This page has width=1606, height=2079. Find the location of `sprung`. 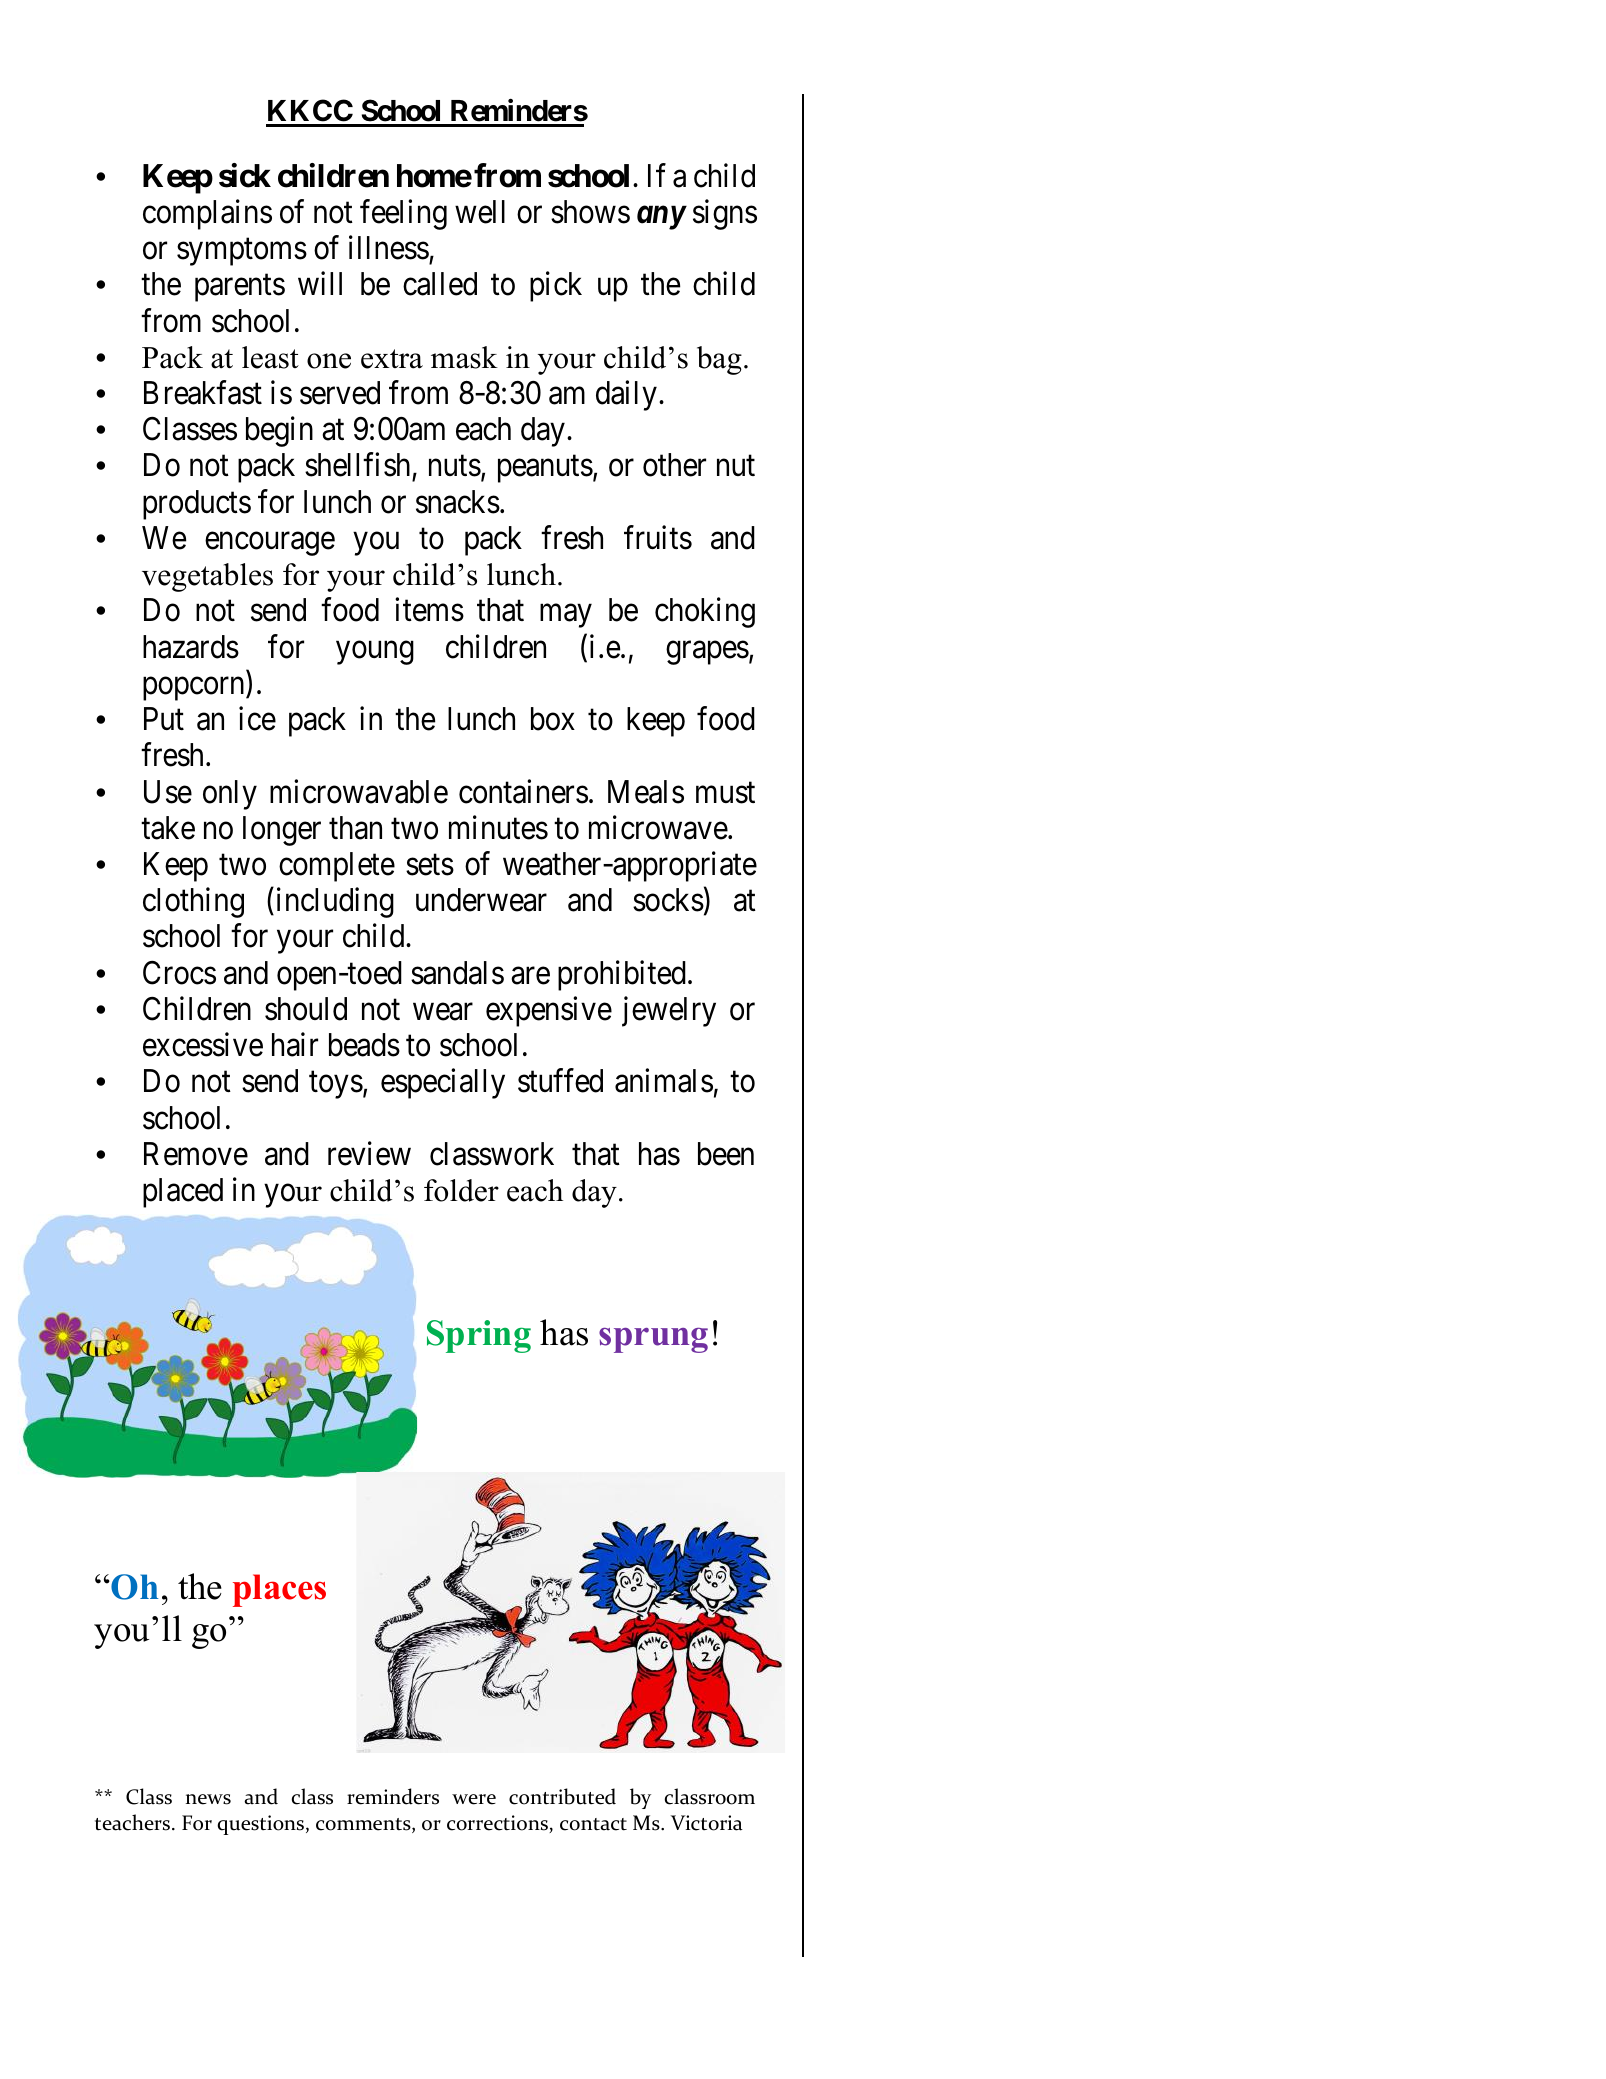

sprung is located at coordinates (653, 1340).
